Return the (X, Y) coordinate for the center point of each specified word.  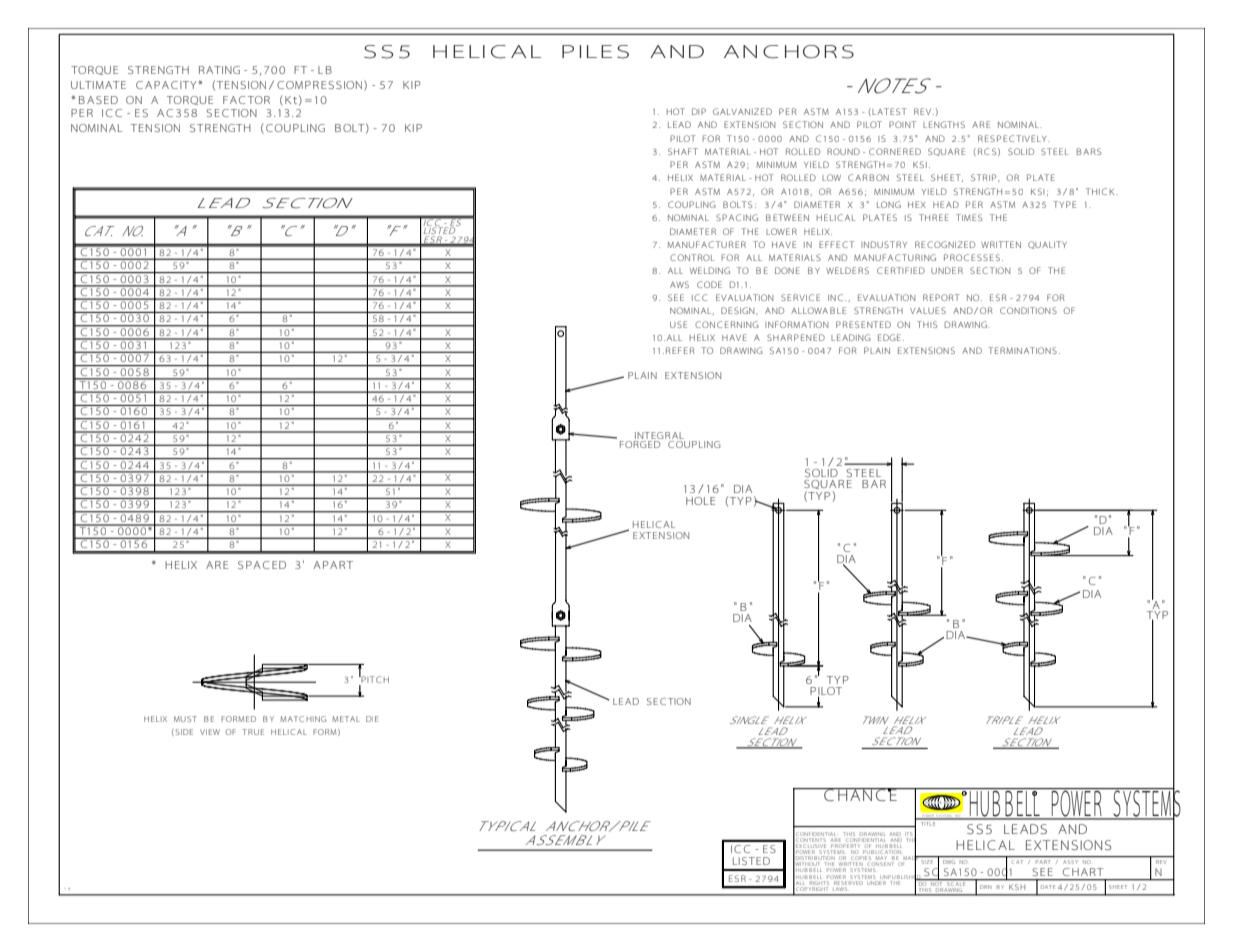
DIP (699, 111)
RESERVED (848, 881)
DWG (949, 862)
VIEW (210, 732)
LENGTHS (944, 124)
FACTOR (246, 100)
